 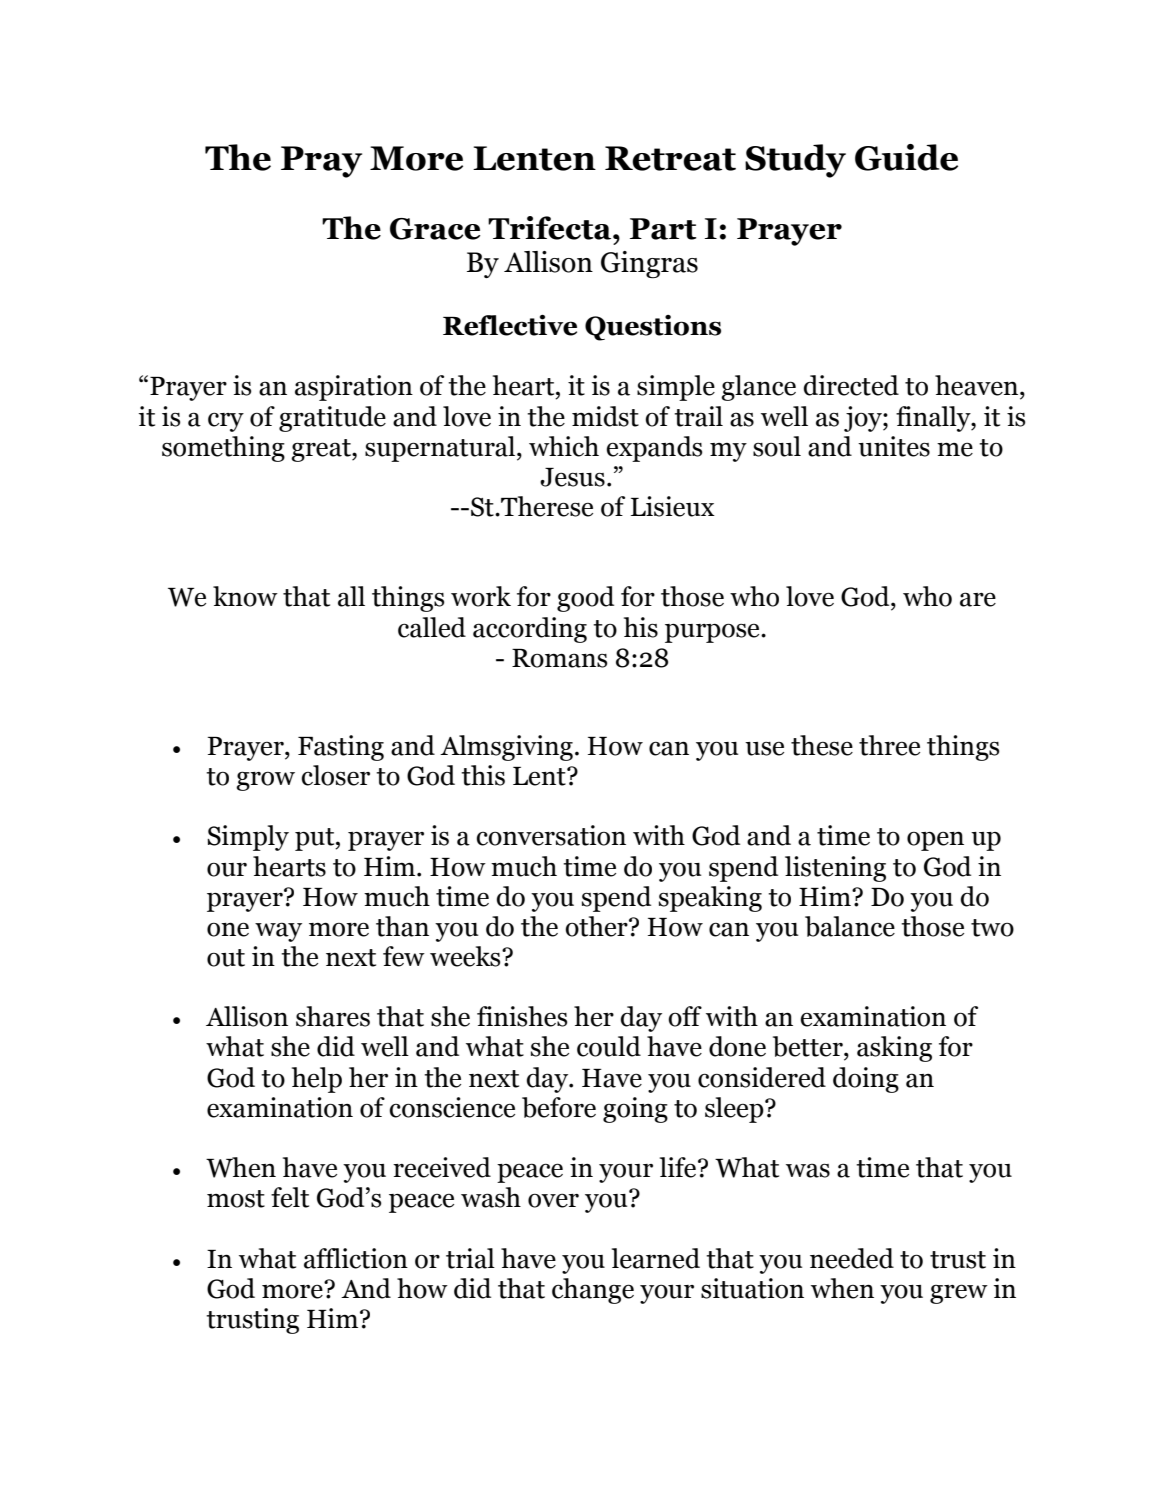 I want to click on great, so click(x=322, y=450).
